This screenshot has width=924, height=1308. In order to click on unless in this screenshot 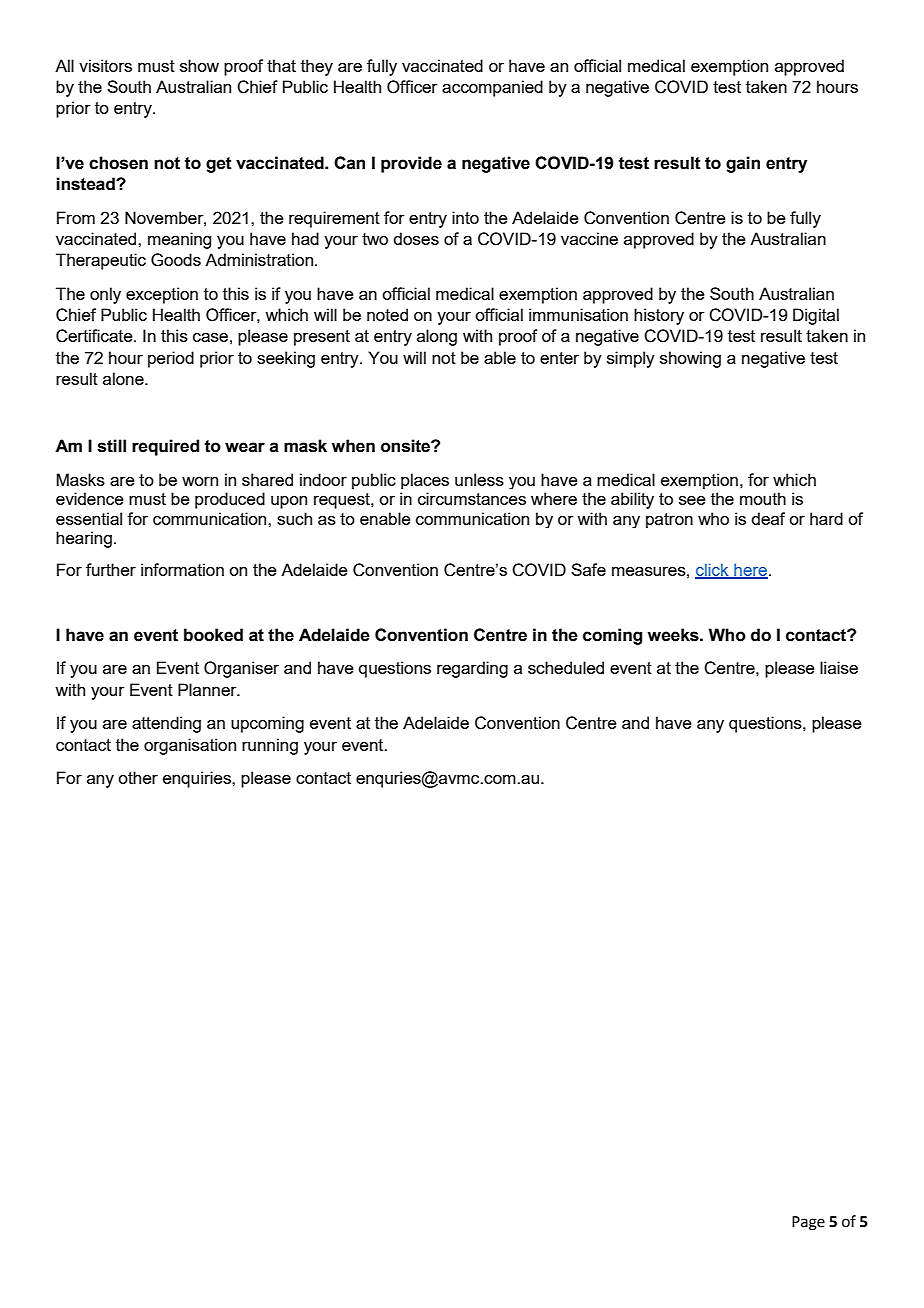, I will do `click(479, 479)`.
